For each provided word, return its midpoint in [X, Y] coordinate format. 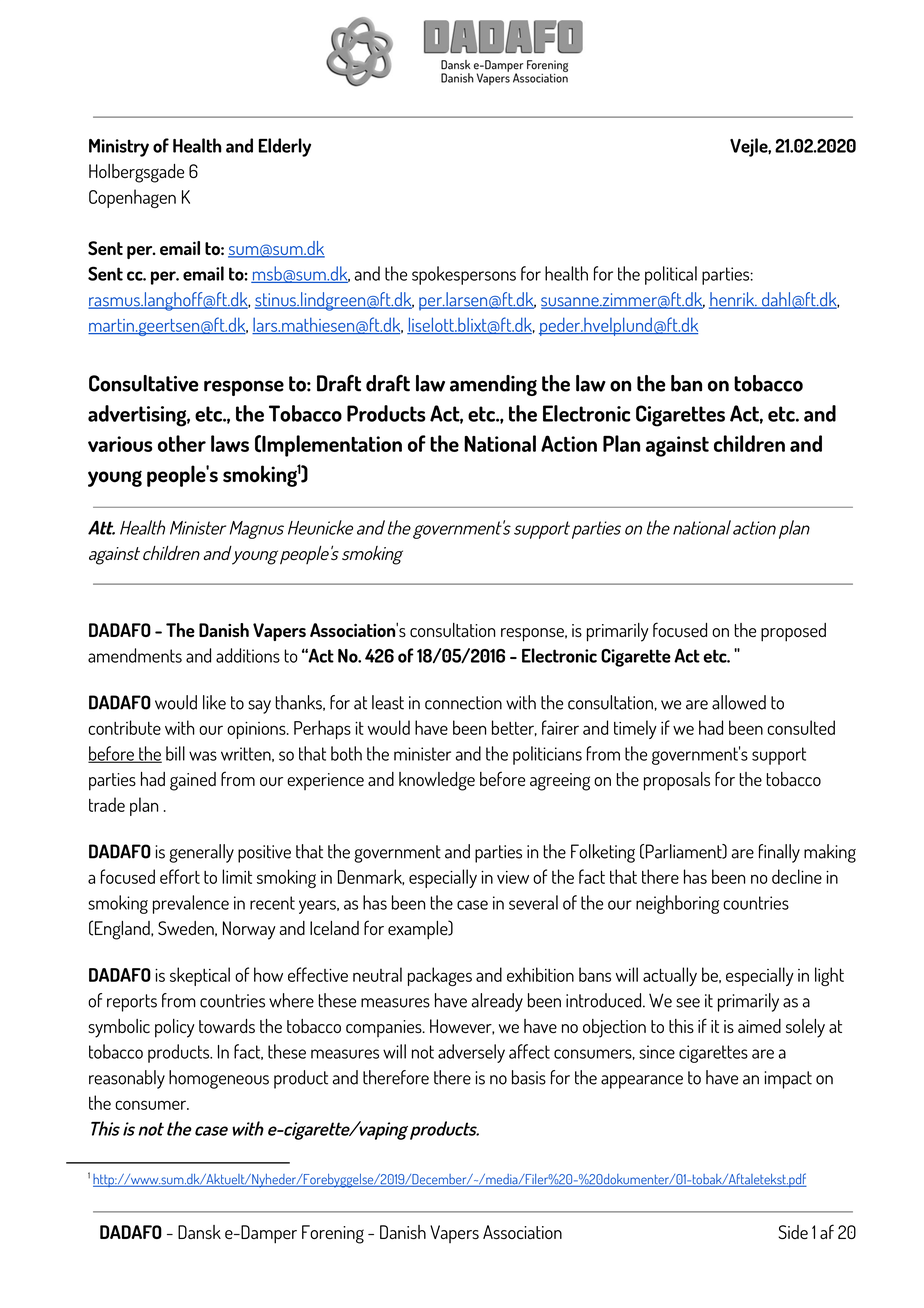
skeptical [200, 976]
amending [493, 385]
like [214, 702]
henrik [733, 300]
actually [670, 976]
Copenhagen [132, 198]
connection [463, 703]
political [671, 275]
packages [440, 976]
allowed [739, 702]
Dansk [199, 1232]
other [182, 443]
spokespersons [464, 275]
